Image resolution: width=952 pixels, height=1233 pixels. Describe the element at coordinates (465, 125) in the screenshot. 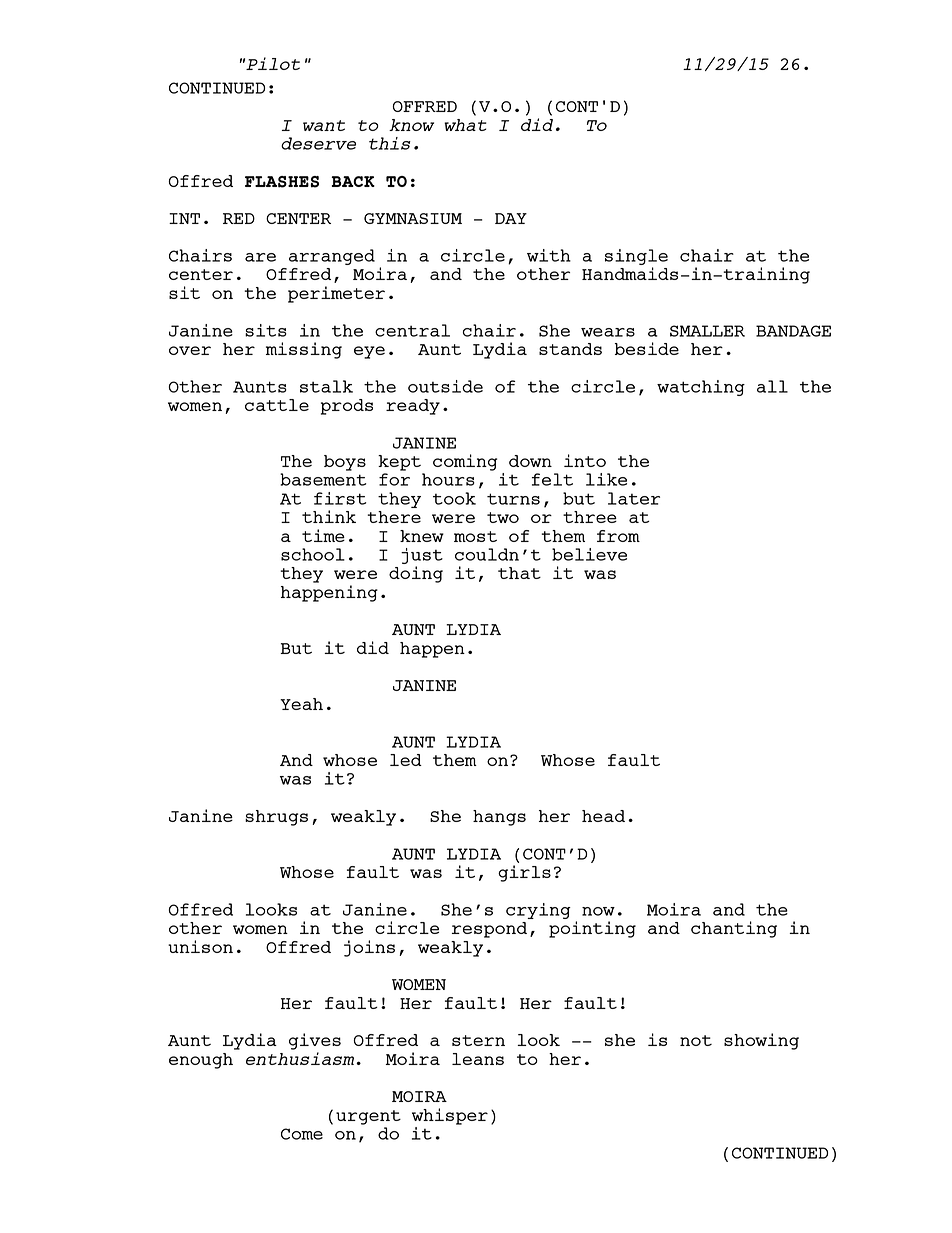

I see `what` at that location.
